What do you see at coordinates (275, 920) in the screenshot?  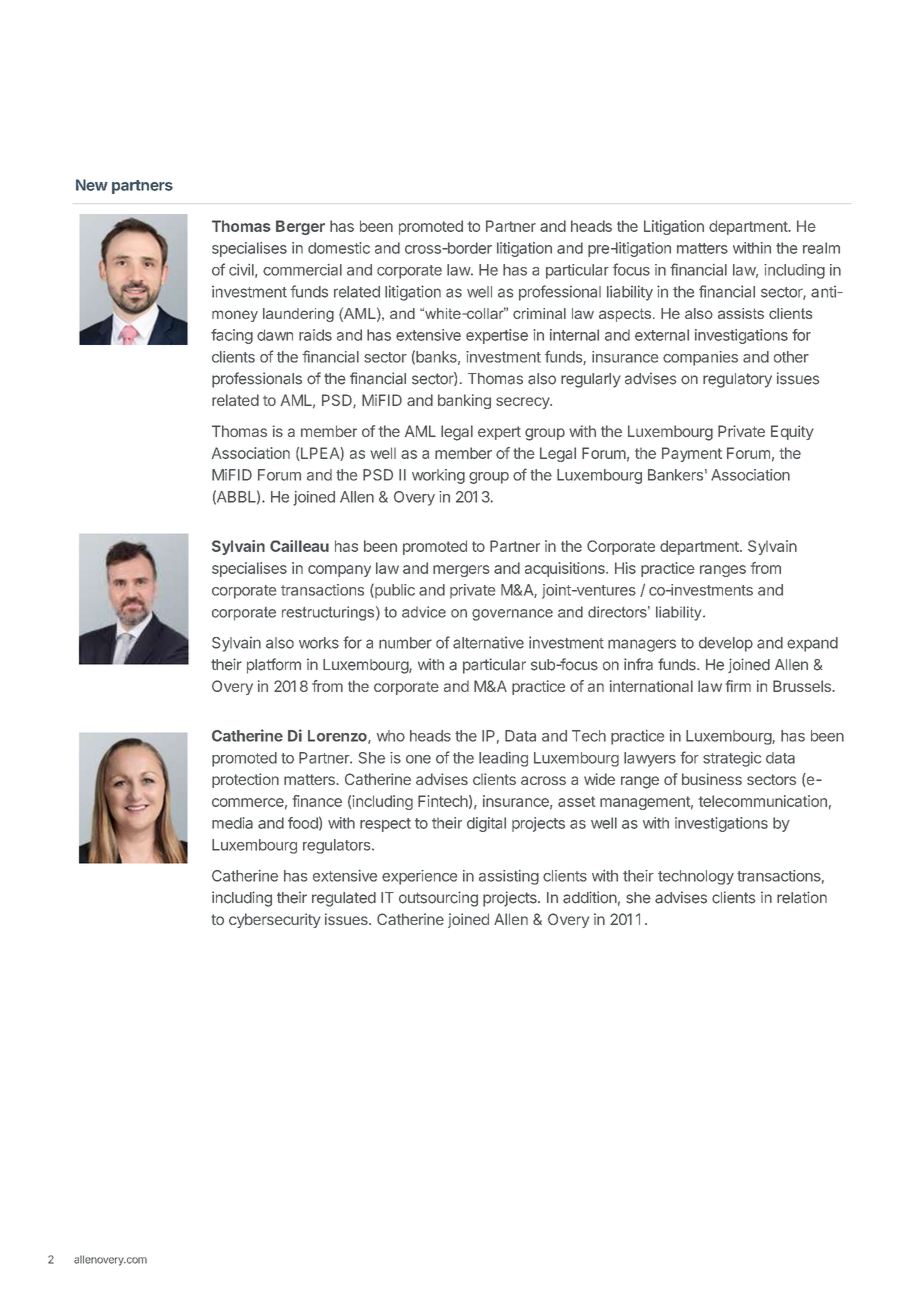 I see `cybersecurity` at bounding box center [275, 920].
